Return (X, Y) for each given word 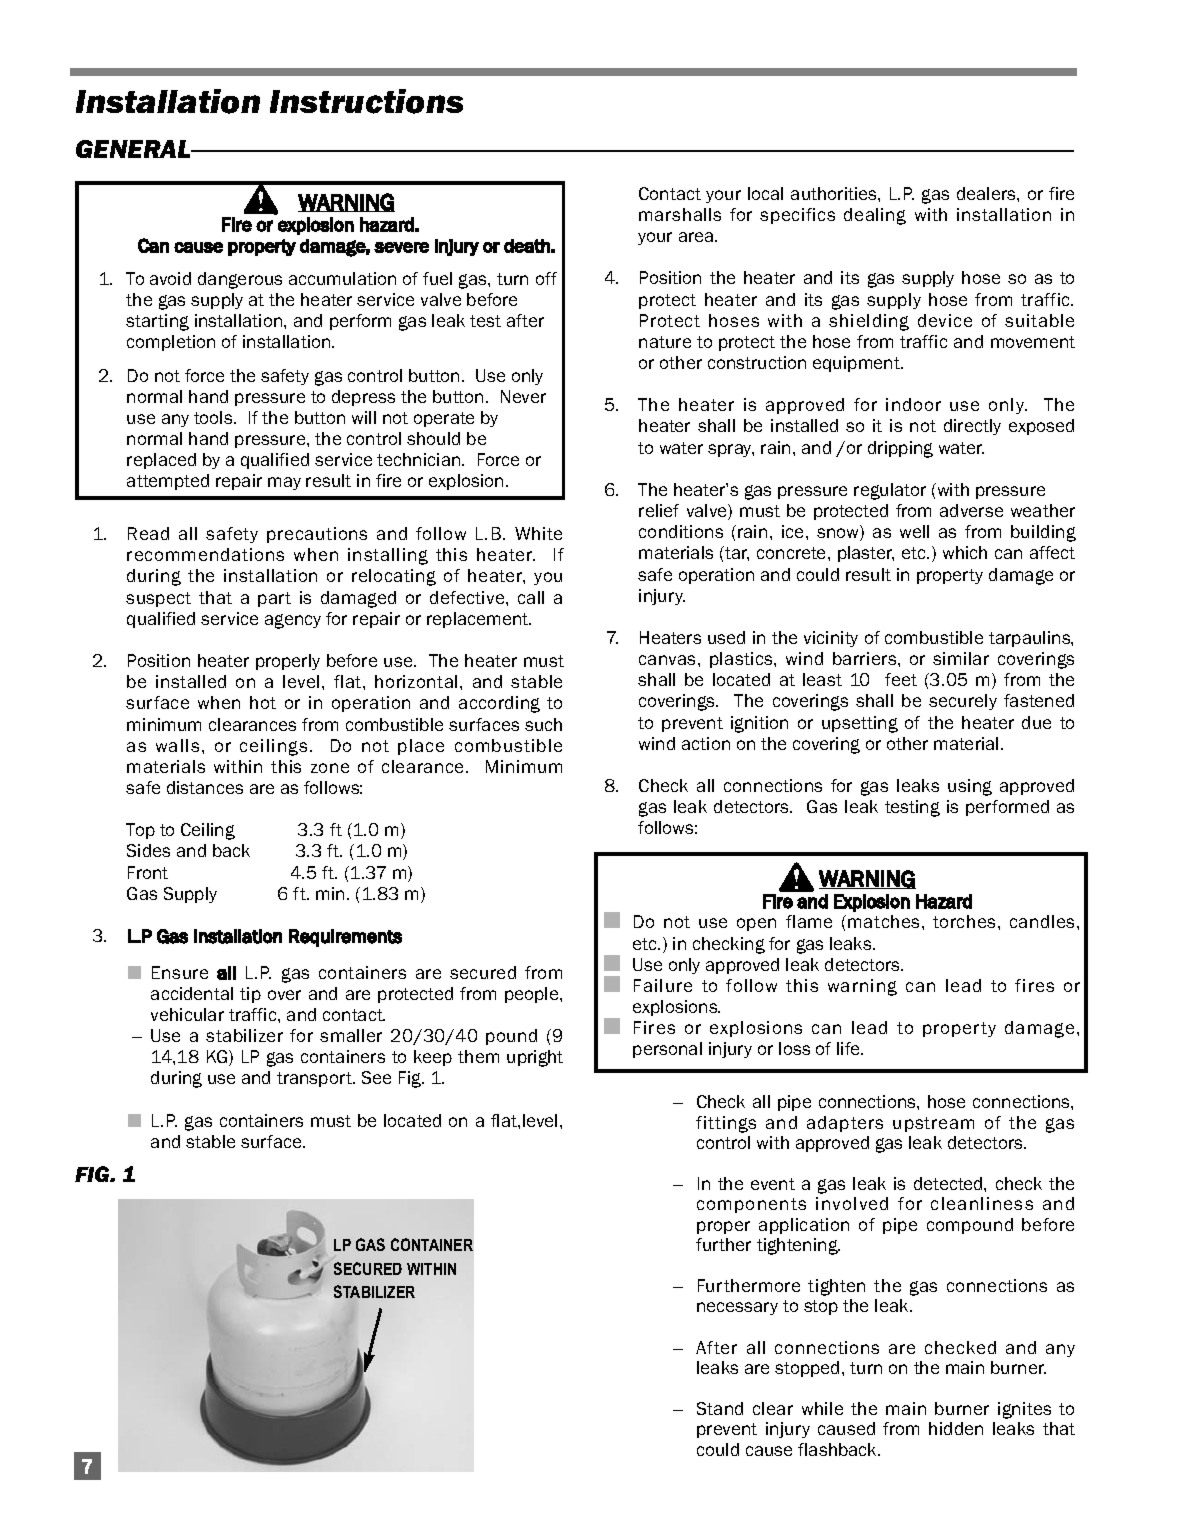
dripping (900, 449)
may (284, 483)
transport (315, 1079)
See (376, 1077)
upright (535, 1058)
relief (659, 510)
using (970, 787)
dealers (987, 193)
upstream (933, 1124)
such (543, 724)
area (697, 237)
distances (205, 787)
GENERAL (135, 149)
